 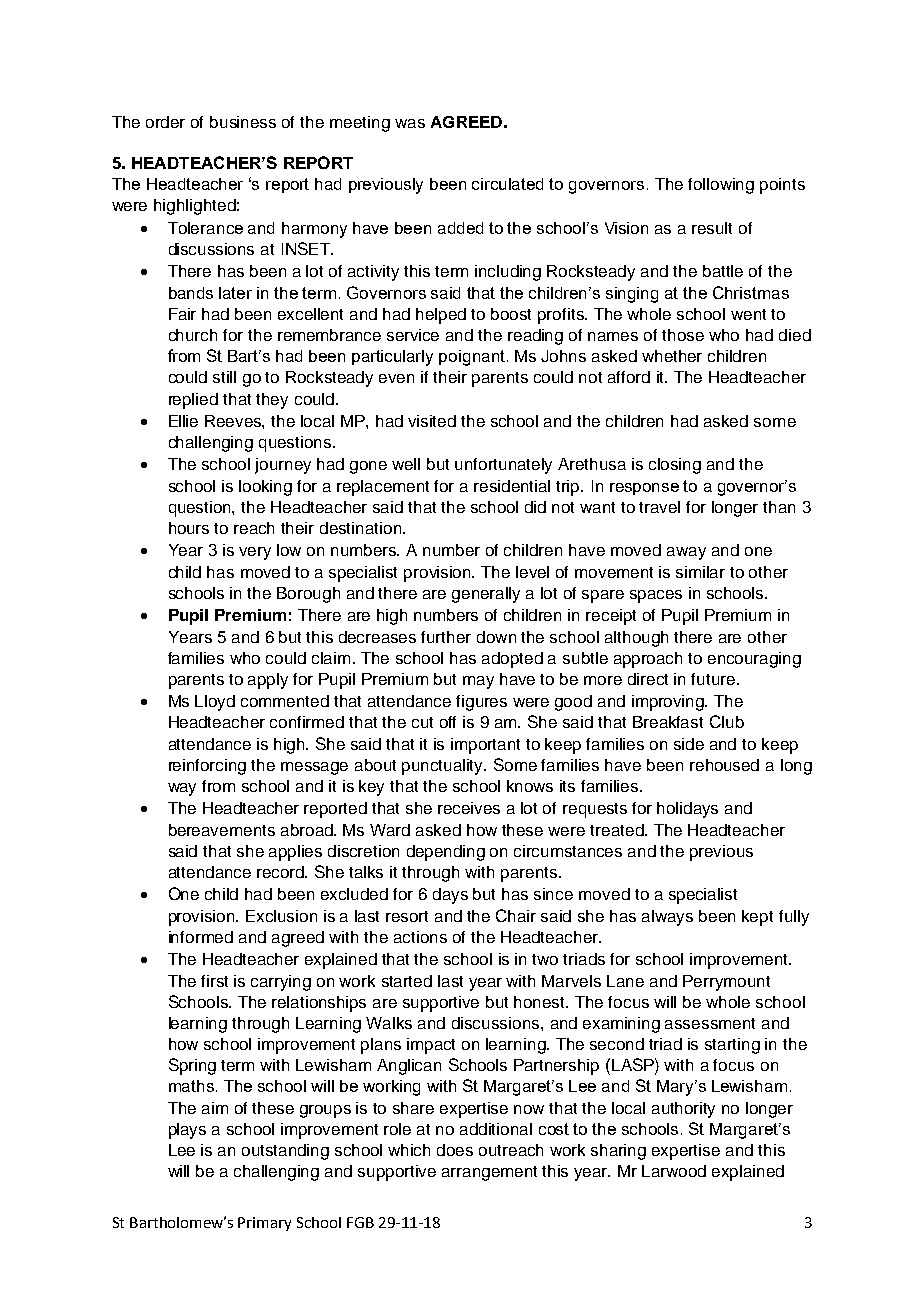 I want to click on important, so click(x=485, y=746).
